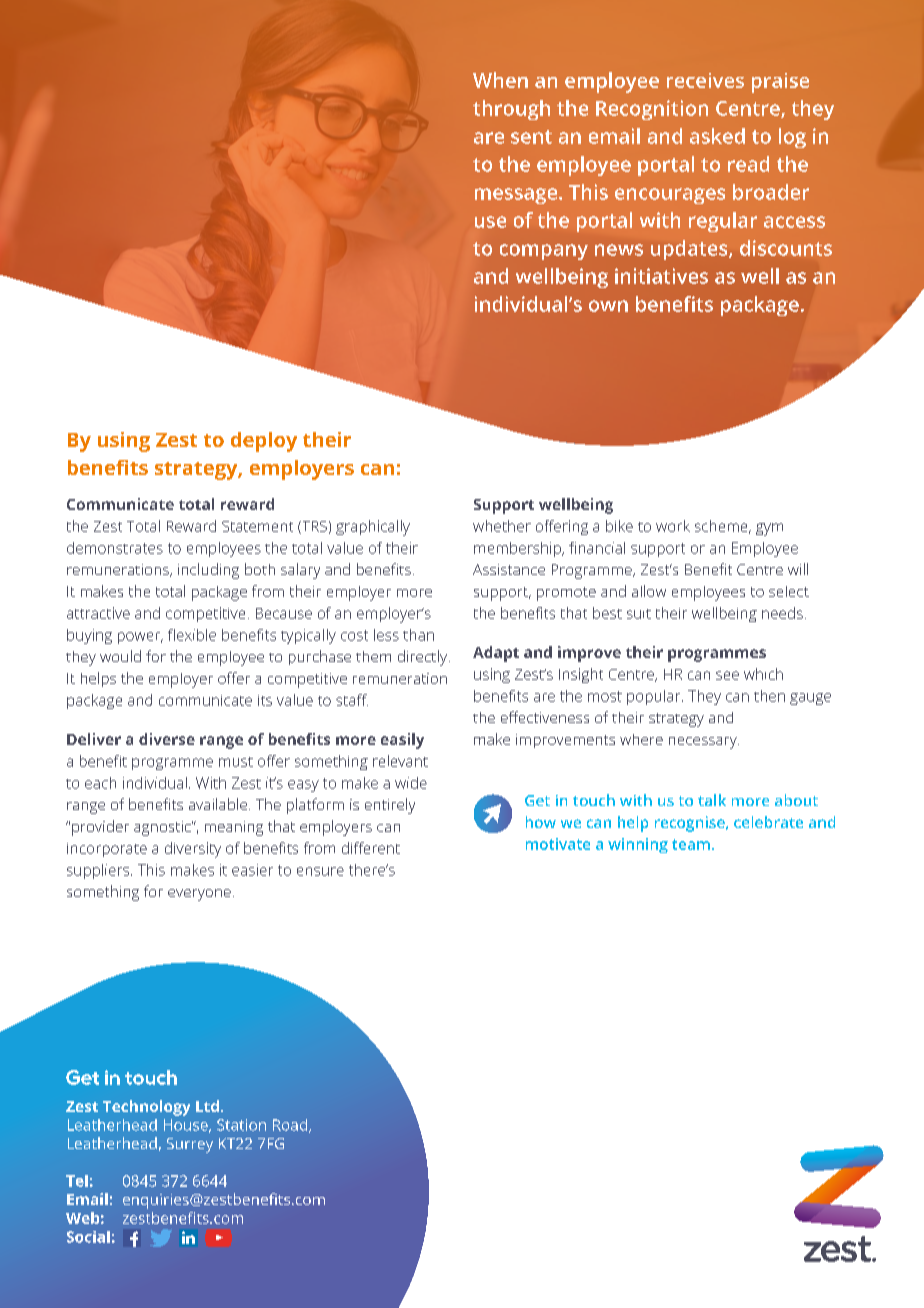  What do you see at coordinates (717, 136) in the document?
I see `asked` at bounding box center [717, 136].
